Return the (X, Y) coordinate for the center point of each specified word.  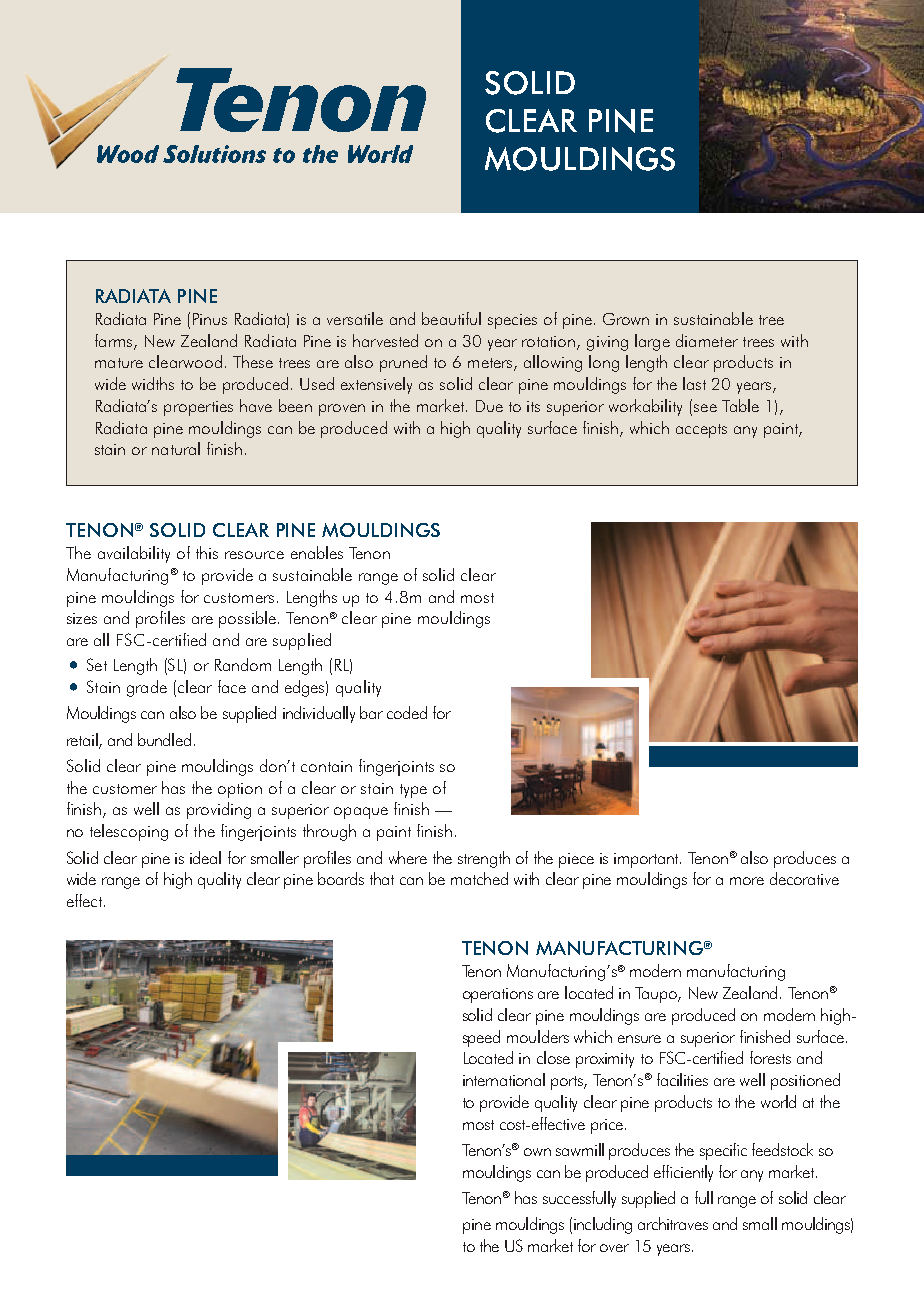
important (647, 860)
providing (219, 810)
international (504, 1079)
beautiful (451, 318)
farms (115, 341)
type (413, 791)
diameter (707, 340)
